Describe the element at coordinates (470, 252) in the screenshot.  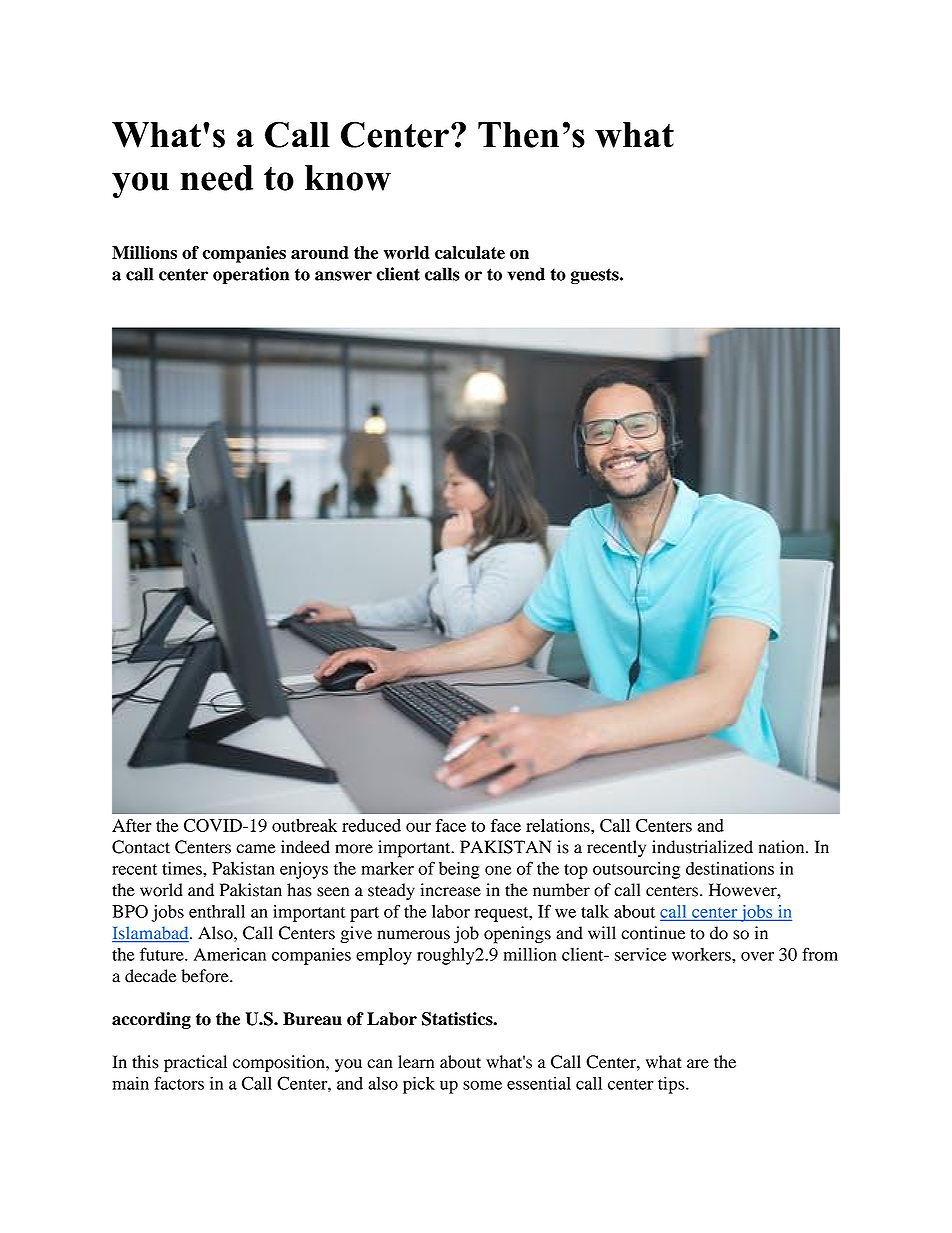
I see `calculate` at that location.
